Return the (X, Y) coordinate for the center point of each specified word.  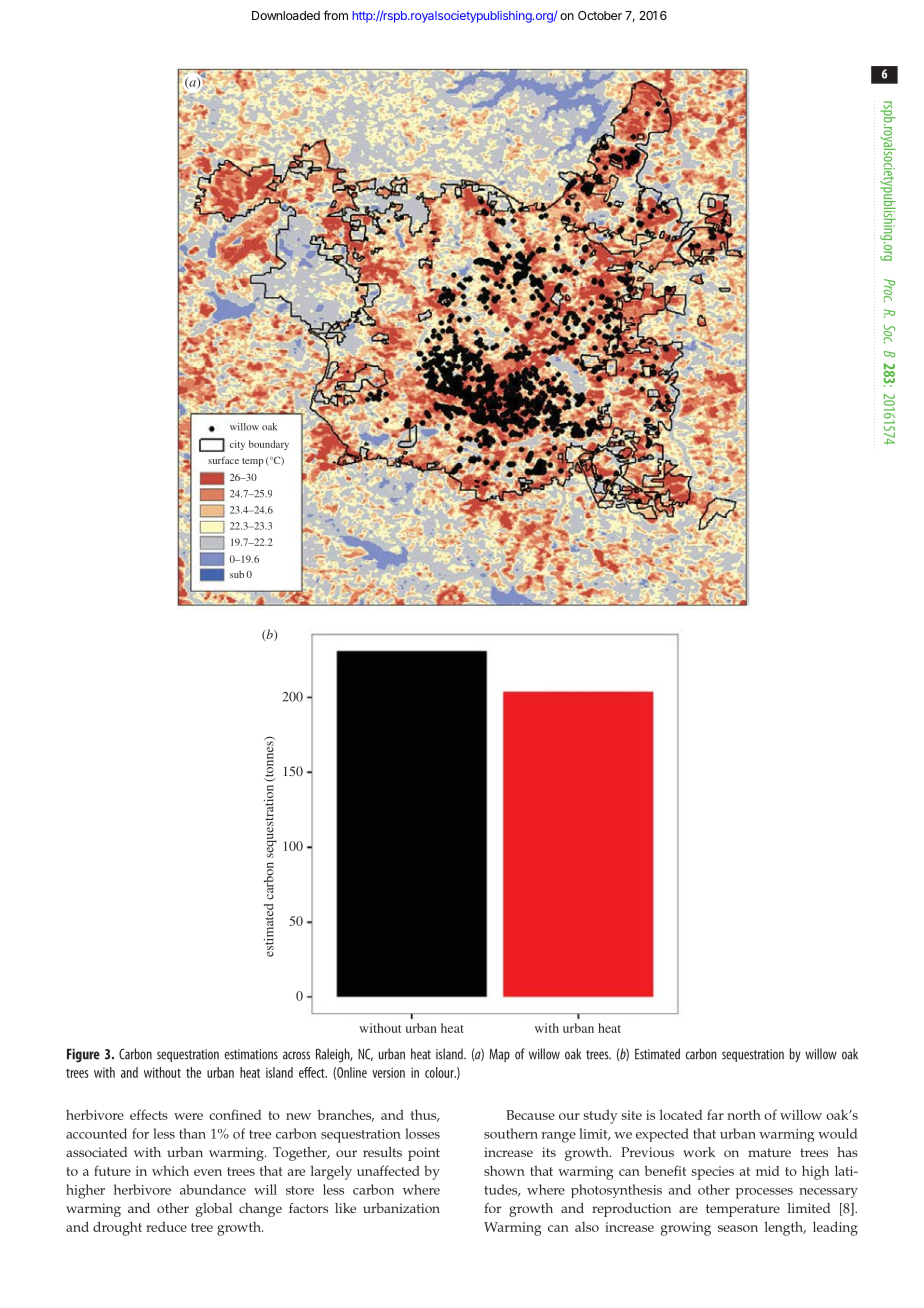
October (600, 15)
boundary (269, 445)
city (237, 445)
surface (223, 460)
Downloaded (286, 15)
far (715, 1114)
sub (237, 574)
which (170, 1171)
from (335, 15)
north (744, 1114)
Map (499, 1055)
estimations (251, 1054)
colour (440, 1072)
